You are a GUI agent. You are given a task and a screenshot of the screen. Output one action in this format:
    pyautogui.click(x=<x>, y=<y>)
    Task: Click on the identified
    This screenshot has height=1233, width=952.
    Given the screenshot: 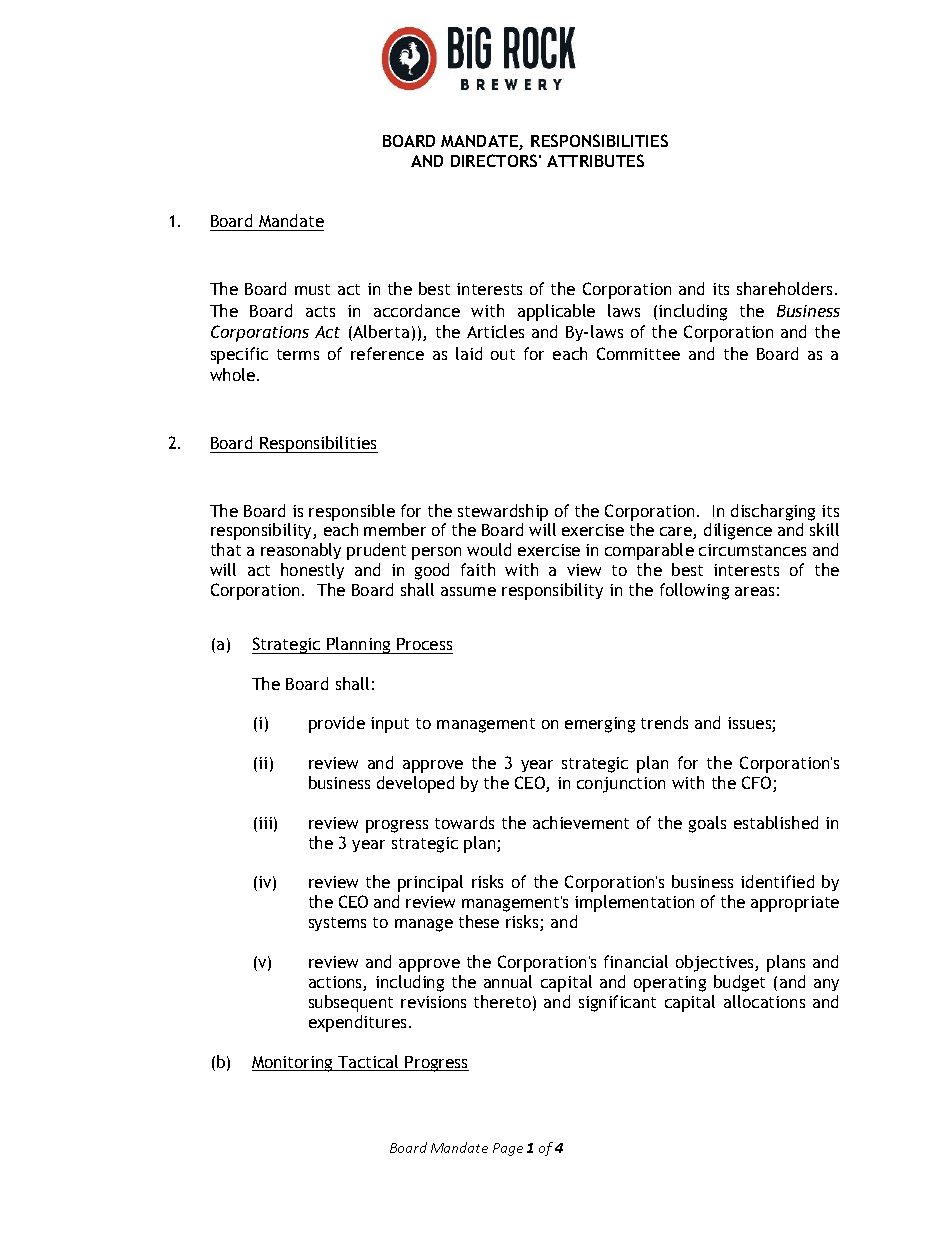 What is the action you would take?
    pyautogui.click(x=777, y=881)
